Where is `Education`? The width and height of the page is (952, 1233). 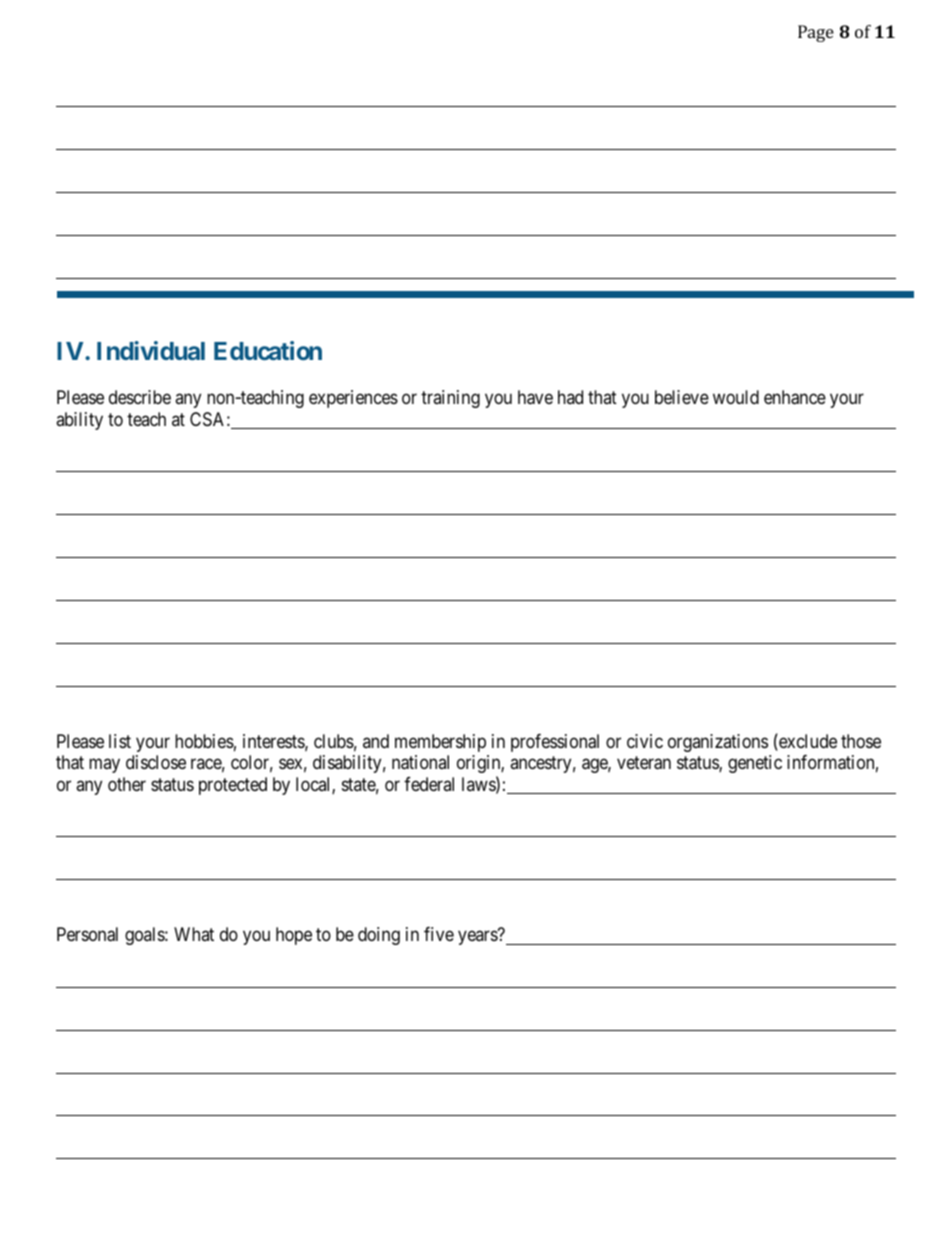
Education is located at coordinates (268, 350).
